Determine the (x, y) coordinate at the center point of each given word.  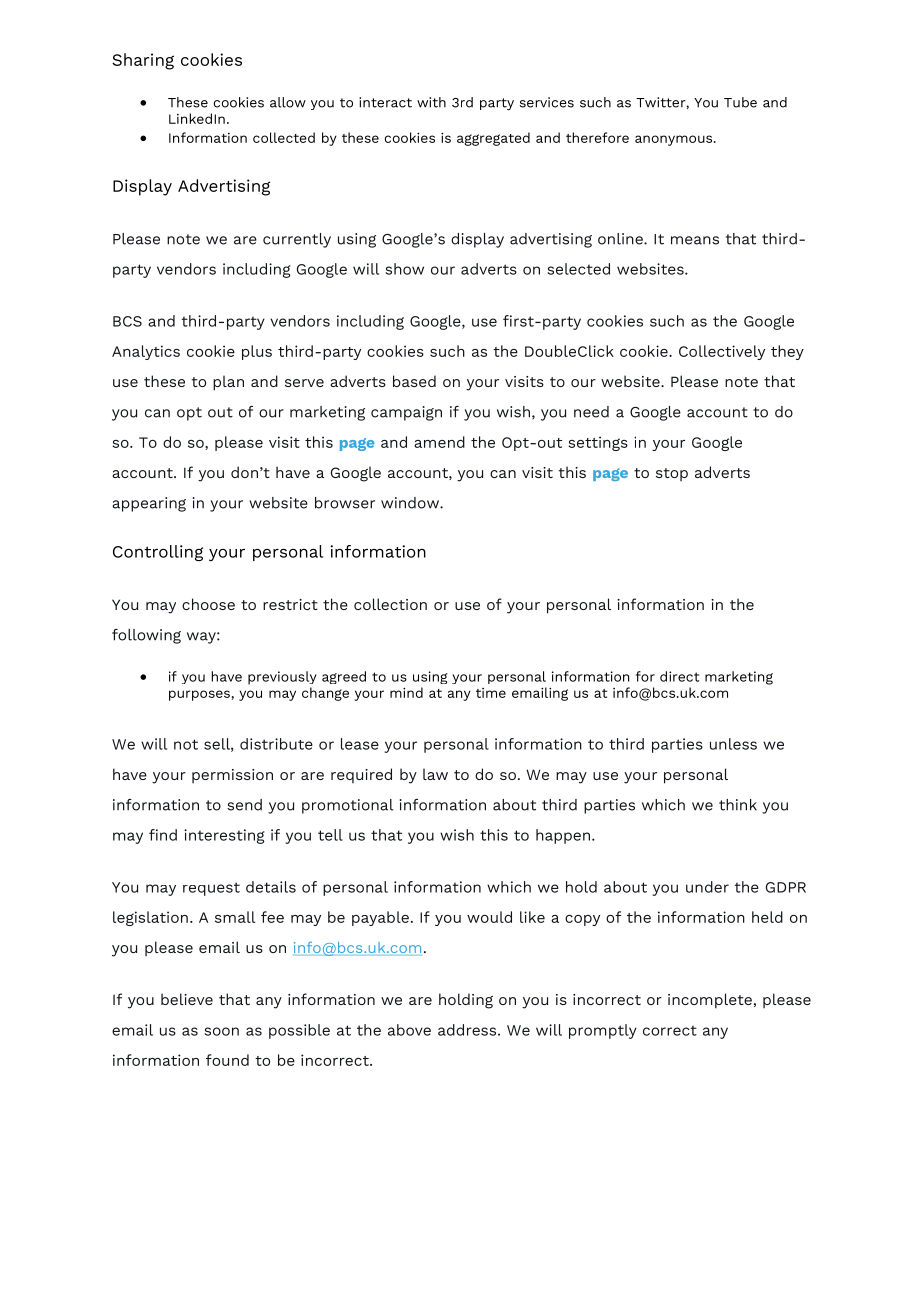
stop (672, 474)
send (244, 805)
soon (221, 1031)
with (431, 102)
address (468, 1030)
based (414, 381)
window (411, 503)
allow (288, 102)
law (435, 774)
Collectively (722, 352)
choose (208, 604)
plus (257, 352)
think (738, 805)
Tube (740, 102)
